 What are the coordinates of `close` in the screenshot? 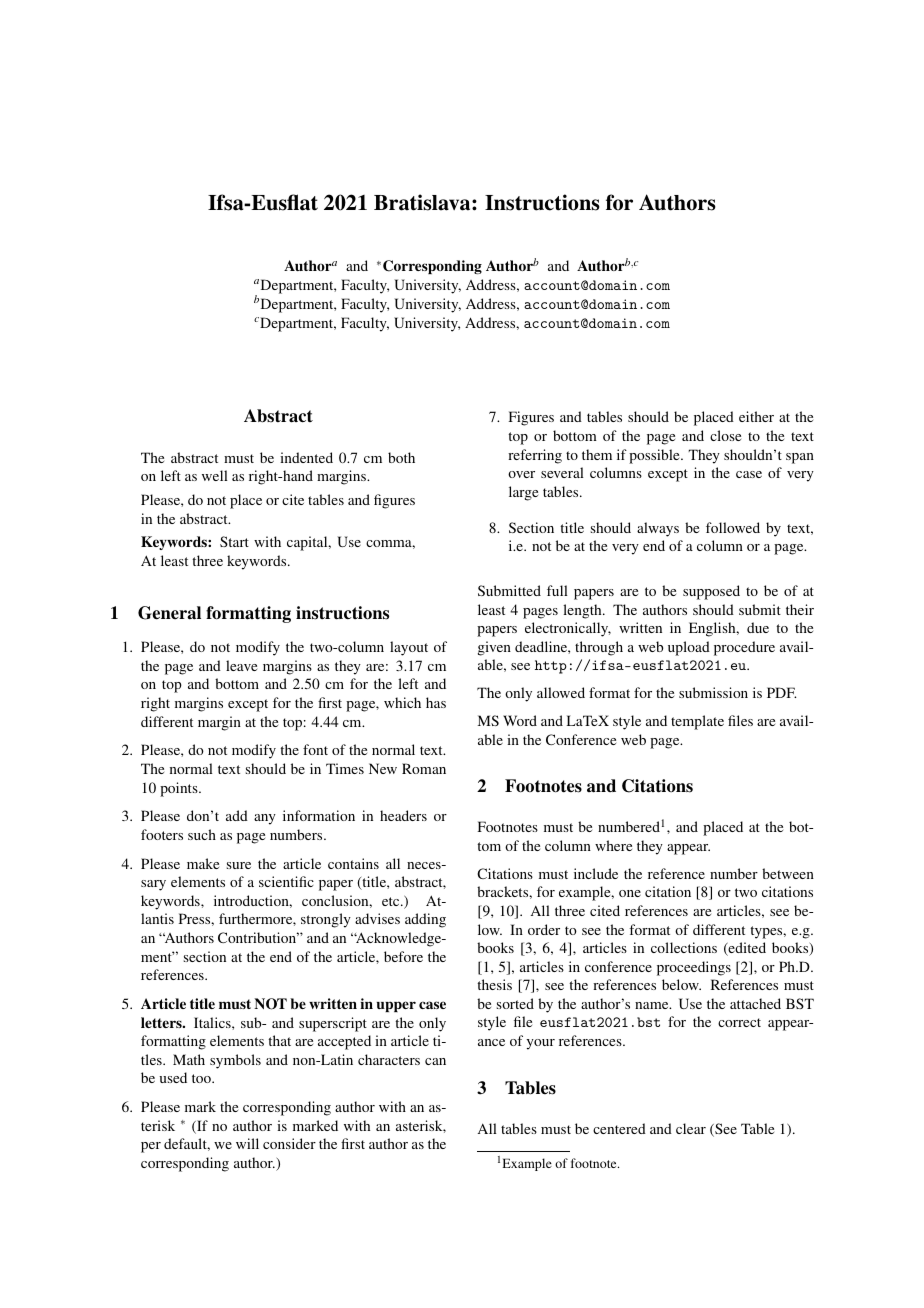 It's located at (725, 435).
